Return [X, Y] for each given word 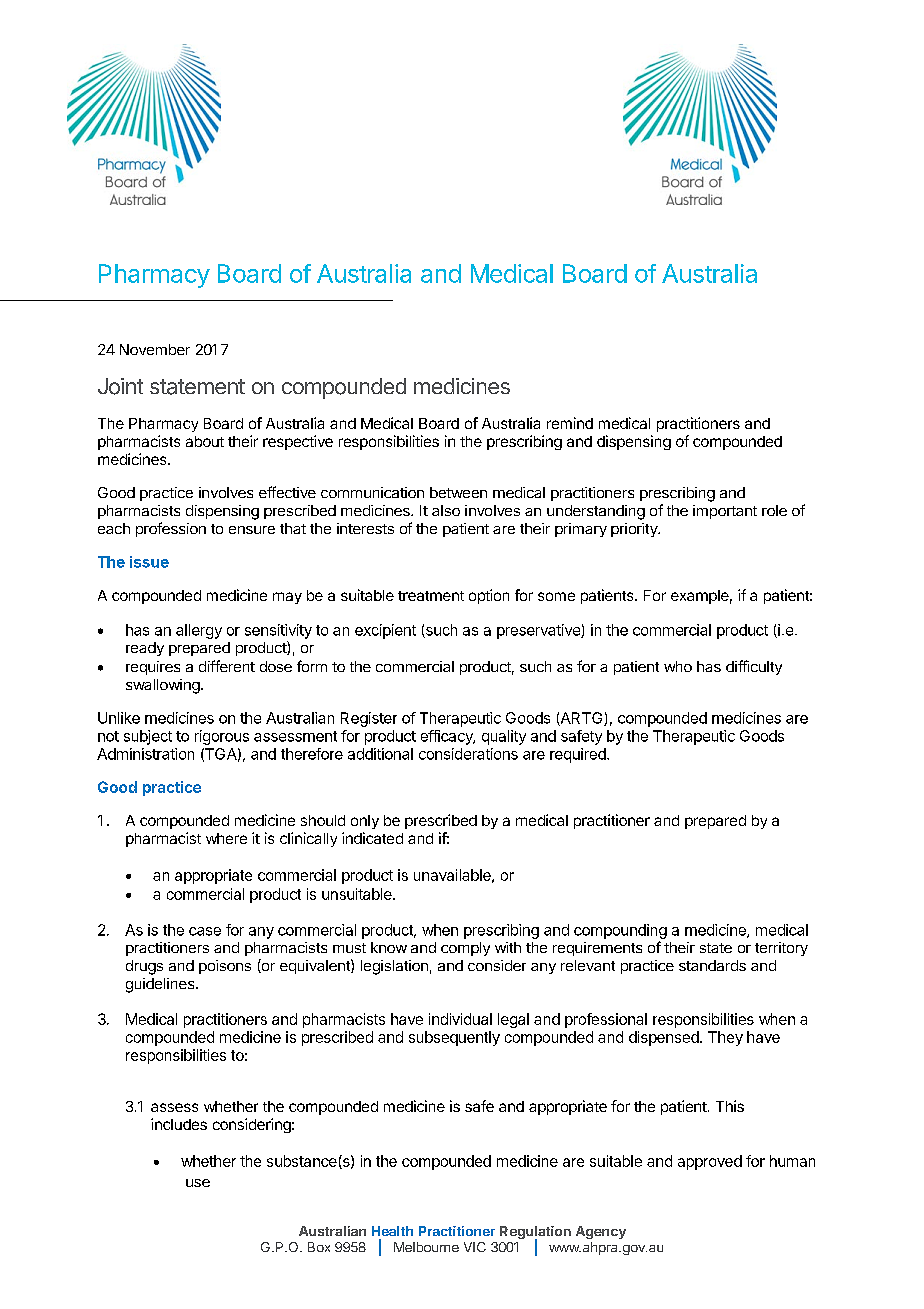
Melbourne [426, 1247]
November [155, 349]
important [725, 512]
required [579, 755]
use [198, 1183]
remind [570, 423]
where [226, 838]
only [365, 822]
